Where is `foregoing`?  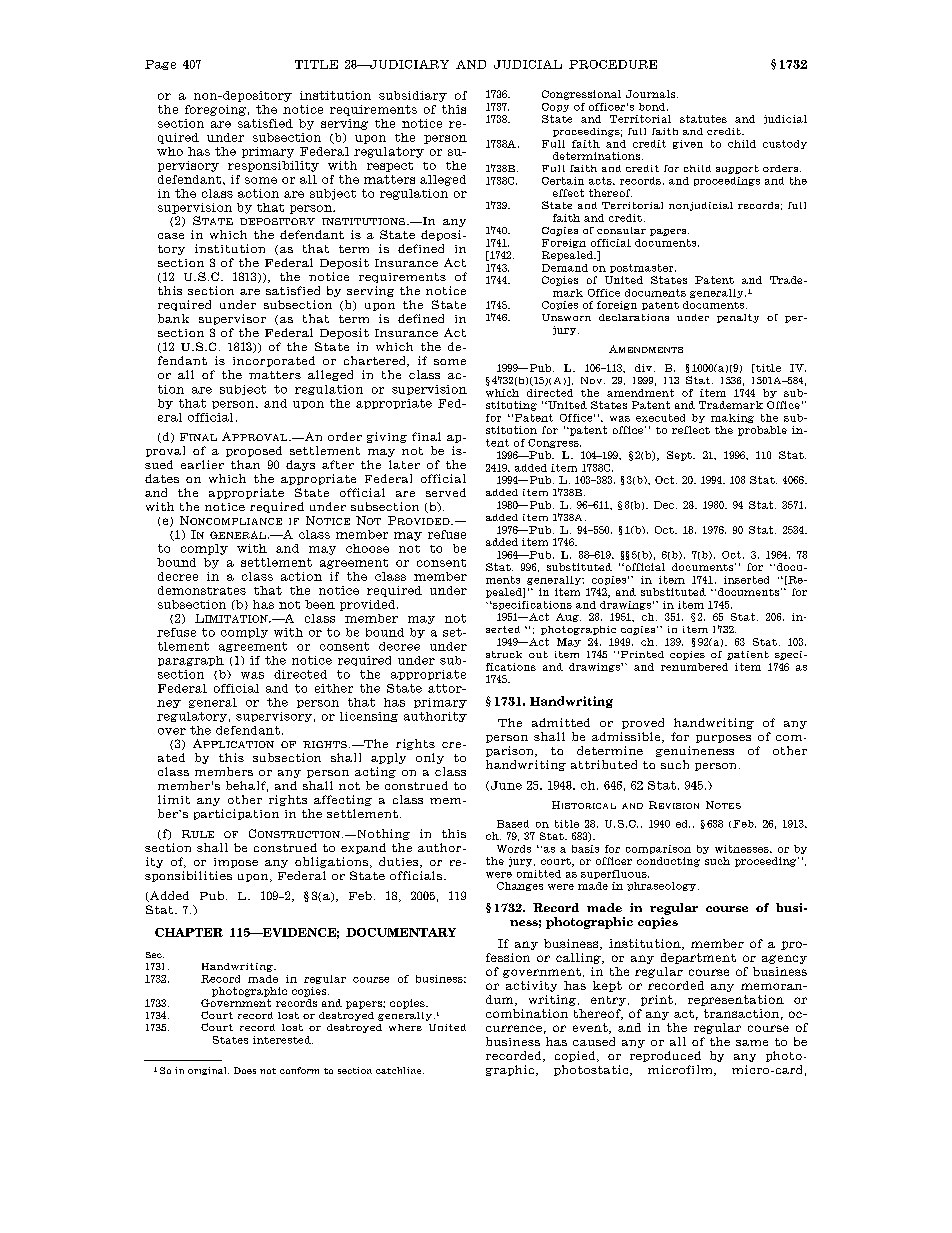
foregoing is located at coordinates (215, 110).
